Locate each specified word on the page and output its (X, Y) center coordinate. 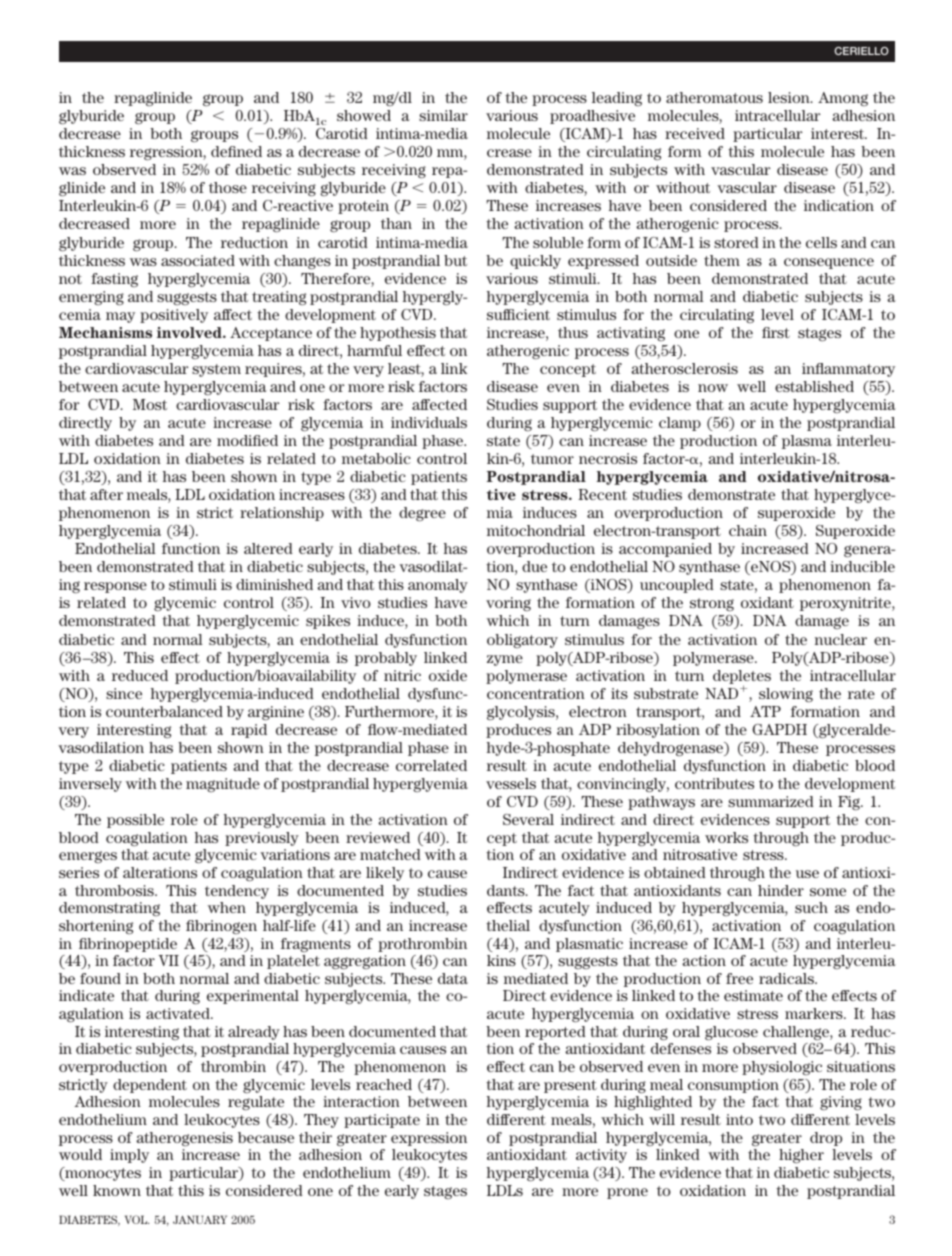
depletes (742, 678)
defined (236, 151)
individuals (429, 422)
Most (150, 404)
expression (429, 1139)
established (814, 386)
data (453, 978)
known (117, 1190)
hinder (781, 890)
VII (169, 960)
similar (443, 115)
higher (801, 1156)
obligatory (522, 641)
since (124, 693)
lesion (790, 97)
